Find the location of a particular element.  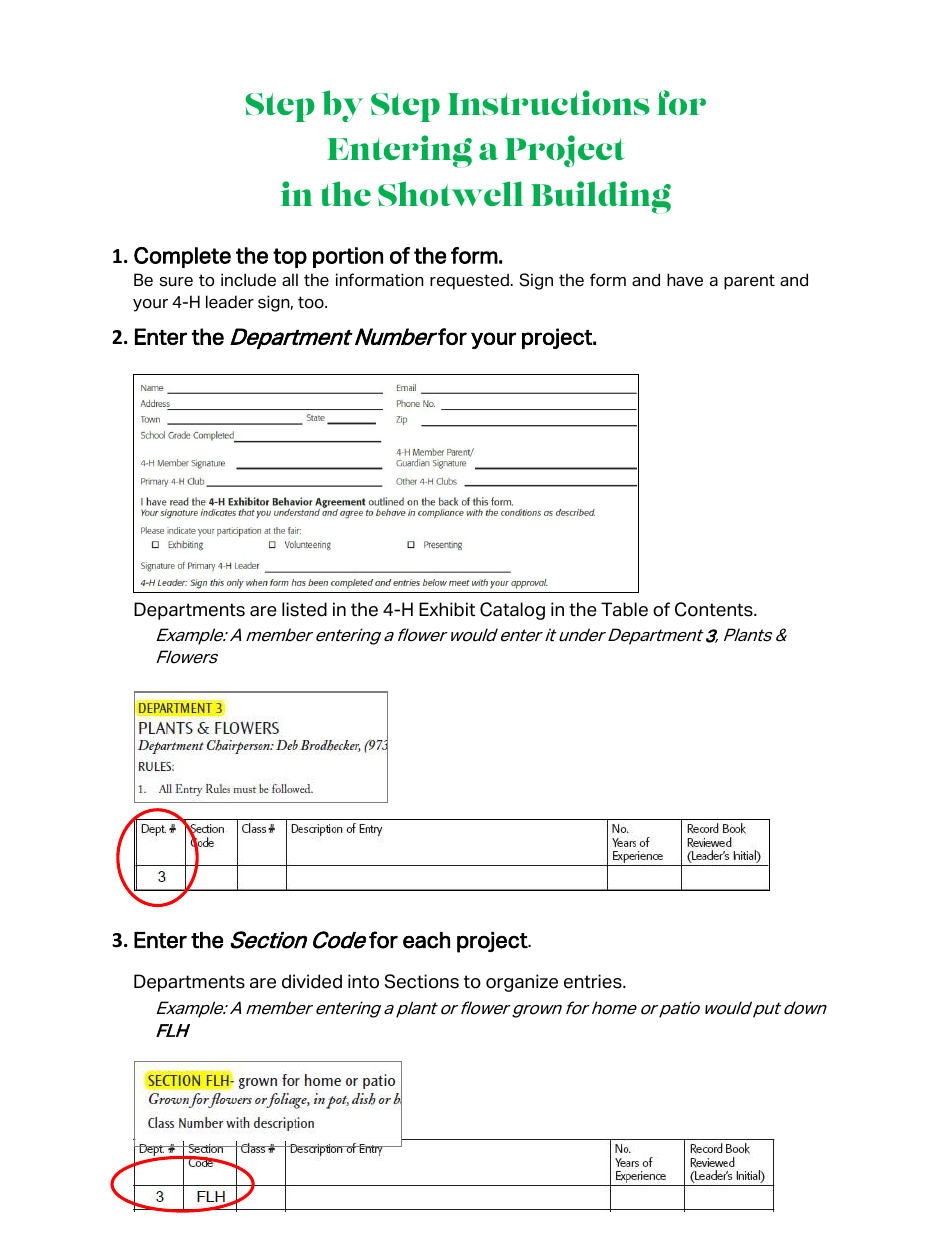

leader is located at coordinates (230, 302).
